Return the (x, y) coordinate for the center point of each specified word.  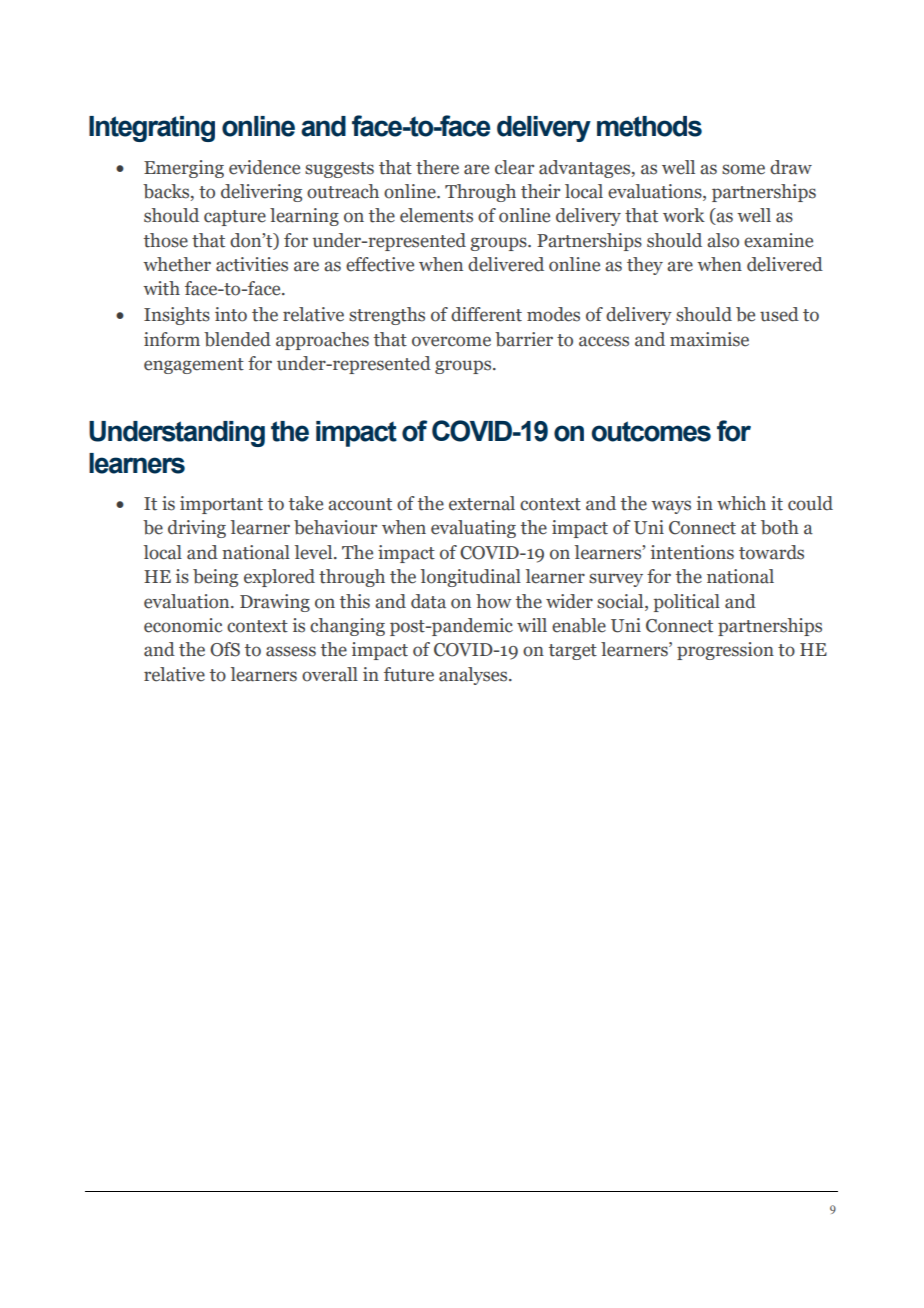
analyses (474, 676)
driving (197, 529)
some (743, 169)
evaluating (473, 529)
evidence (264, 167)
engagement (194, 366)
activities (252, 264)
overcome (451, 341)
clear (514, 167)
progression (725, 651)
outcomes (651, 431)
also (723, 240)
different (486, 314)
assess (291, 651)
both (780, 527)
